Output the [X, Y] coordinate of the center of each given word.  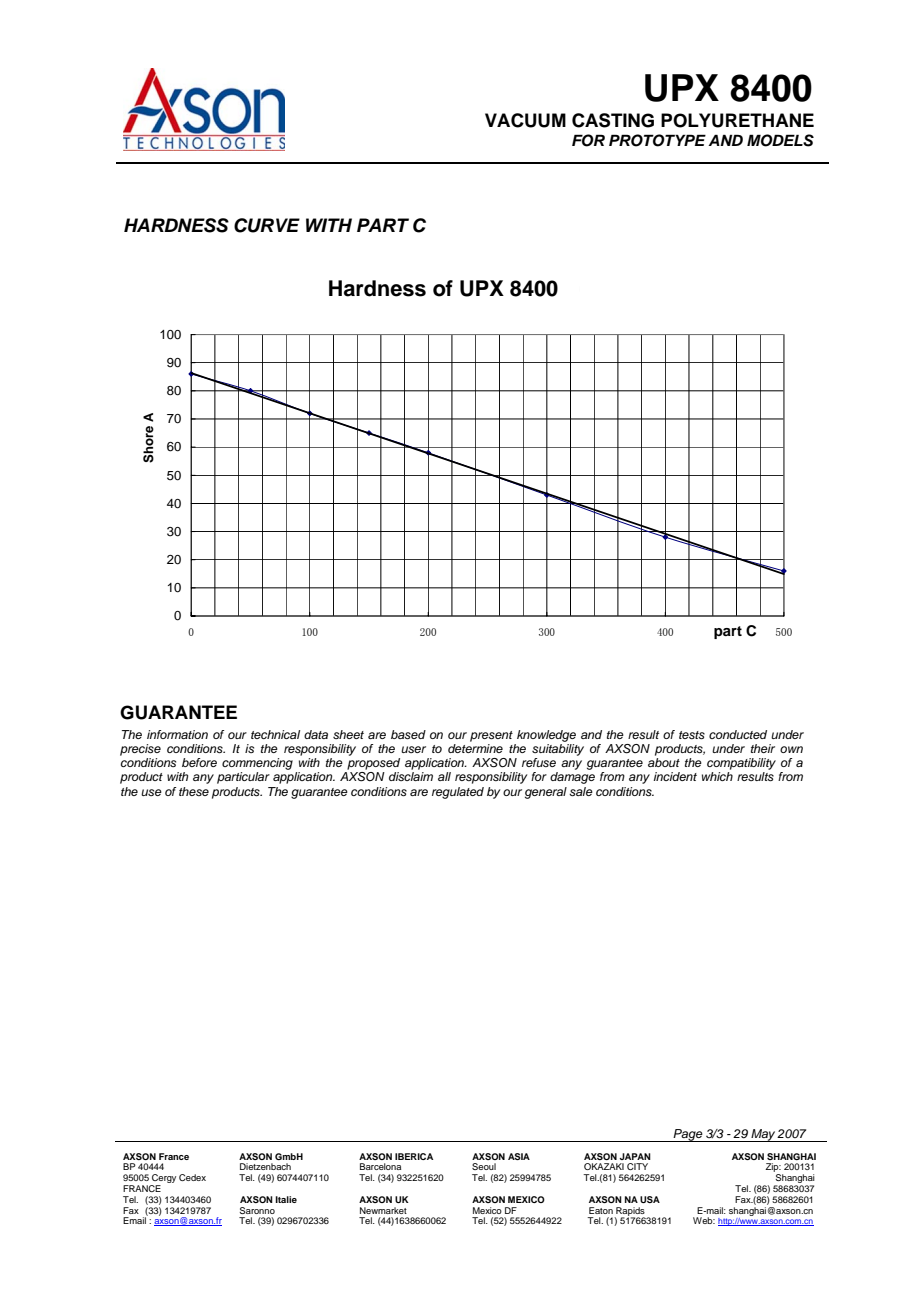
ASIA [519, 1156]
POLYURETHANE [737, 120]
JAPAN [635, 1156]
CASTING [613, 120]
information [177, 734]
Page [688, 1135]
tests [692, 735]
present [491, 736]
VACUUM [525, 120]
